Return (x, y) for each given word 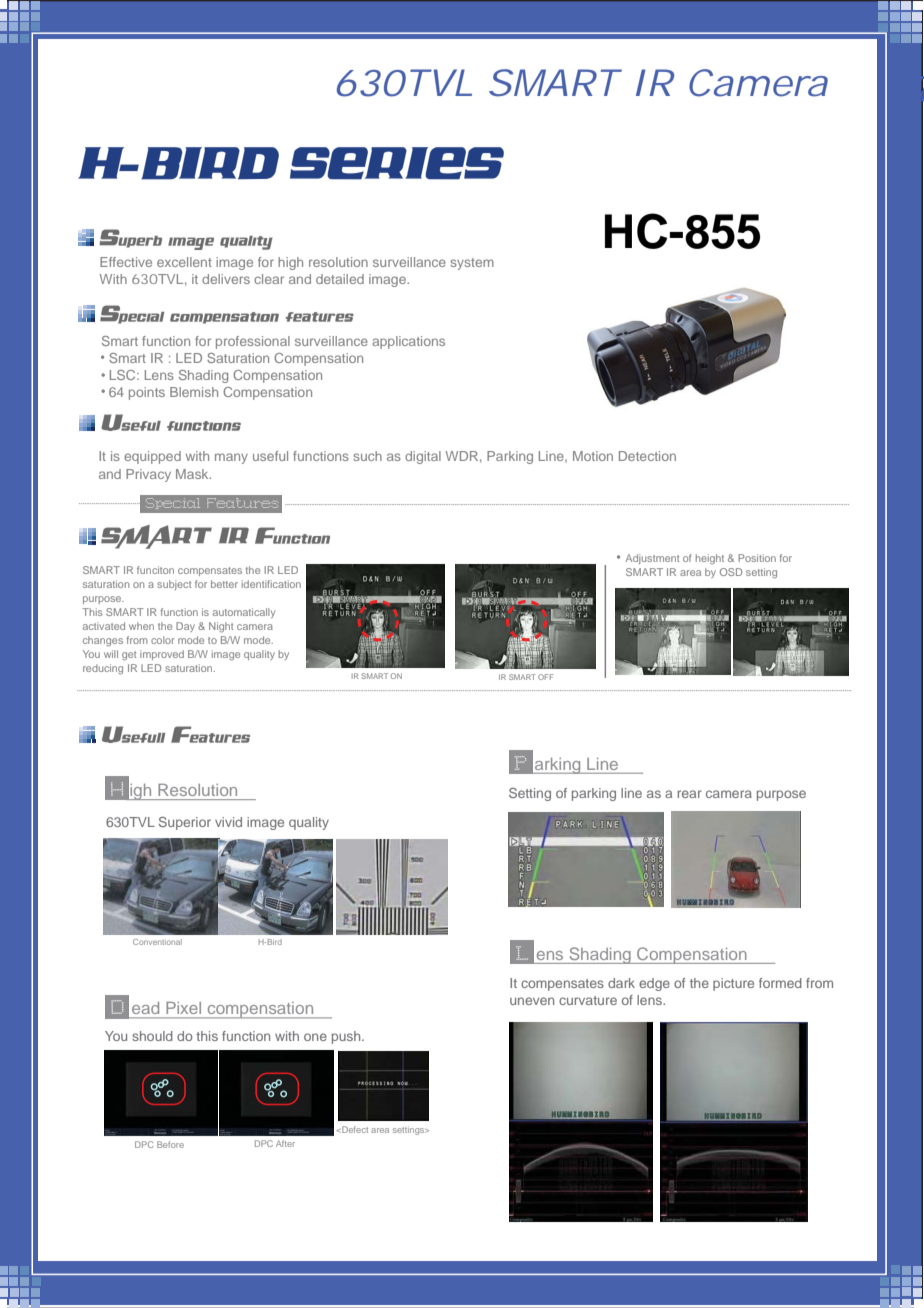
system (472, 264)
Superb (130, 238)
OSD (731, 572)
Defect (354, 1129)
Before (170, 1144)
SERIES (397, 163)
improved (162, 655)
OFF (546, 677)
